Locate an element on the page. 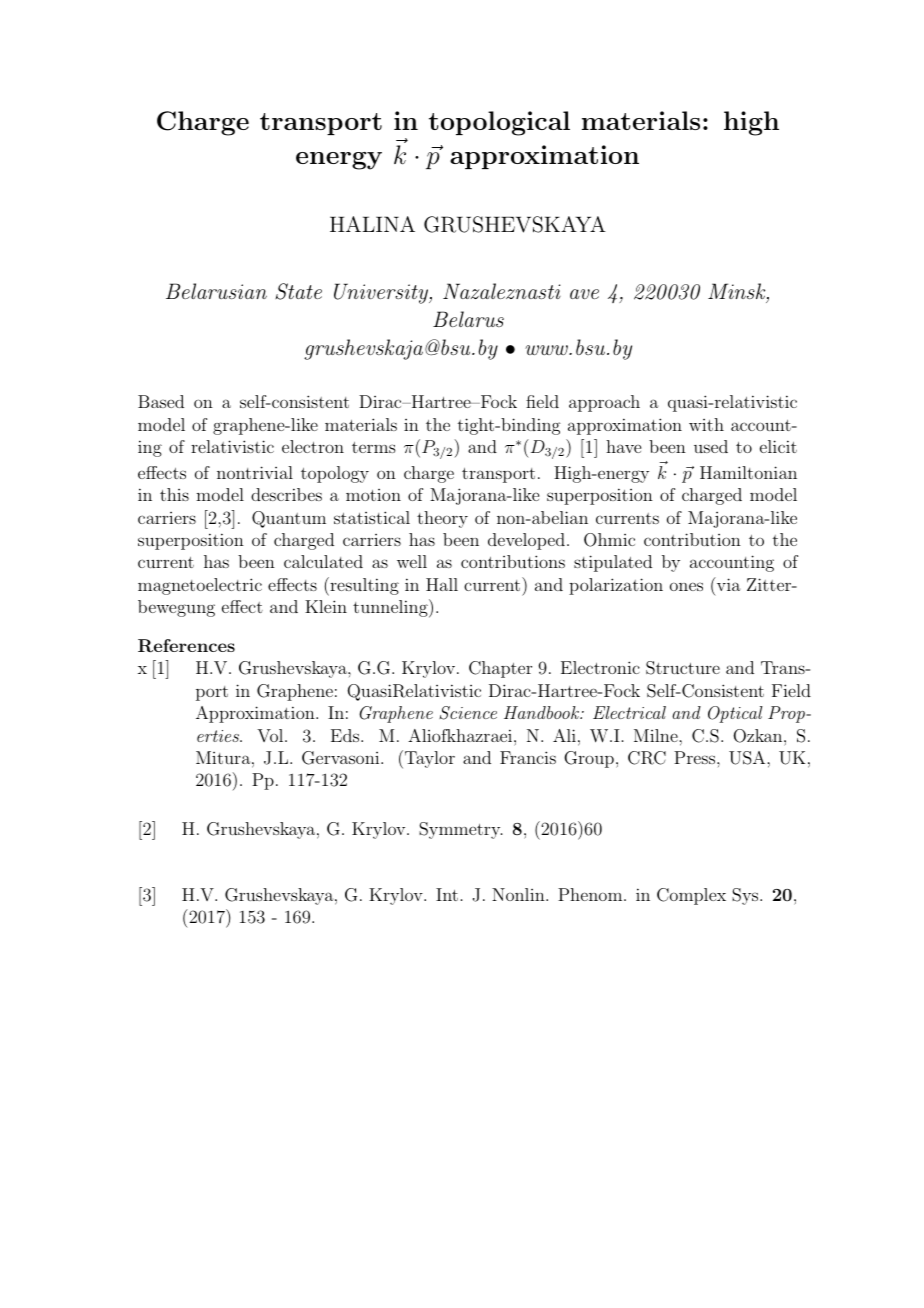 The height and width of the page is (1308, 924). References is located at coordinates (186, 646).
